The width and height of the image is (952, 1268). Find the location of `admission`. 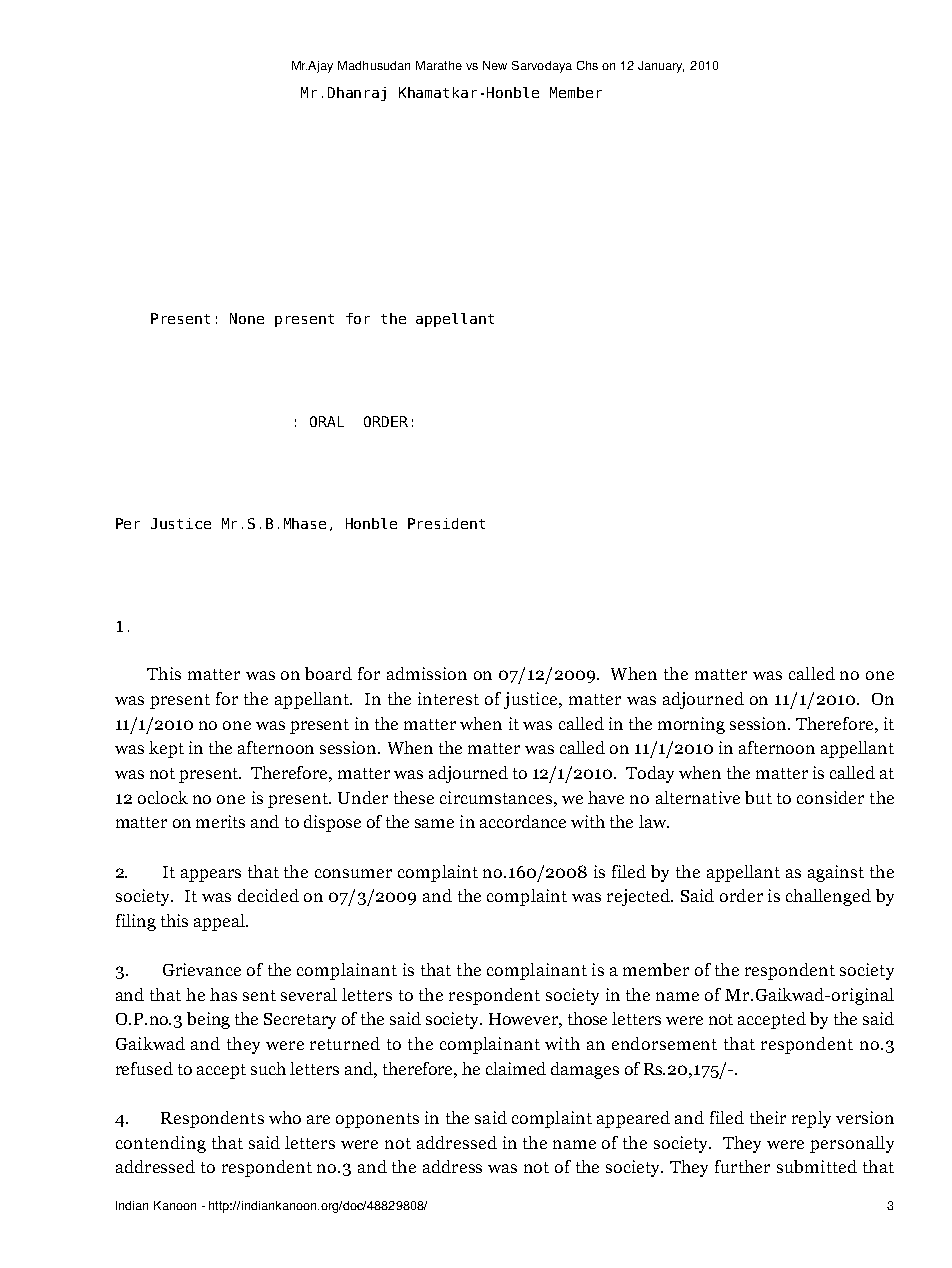

admission is located at coordinates (427, 673).
